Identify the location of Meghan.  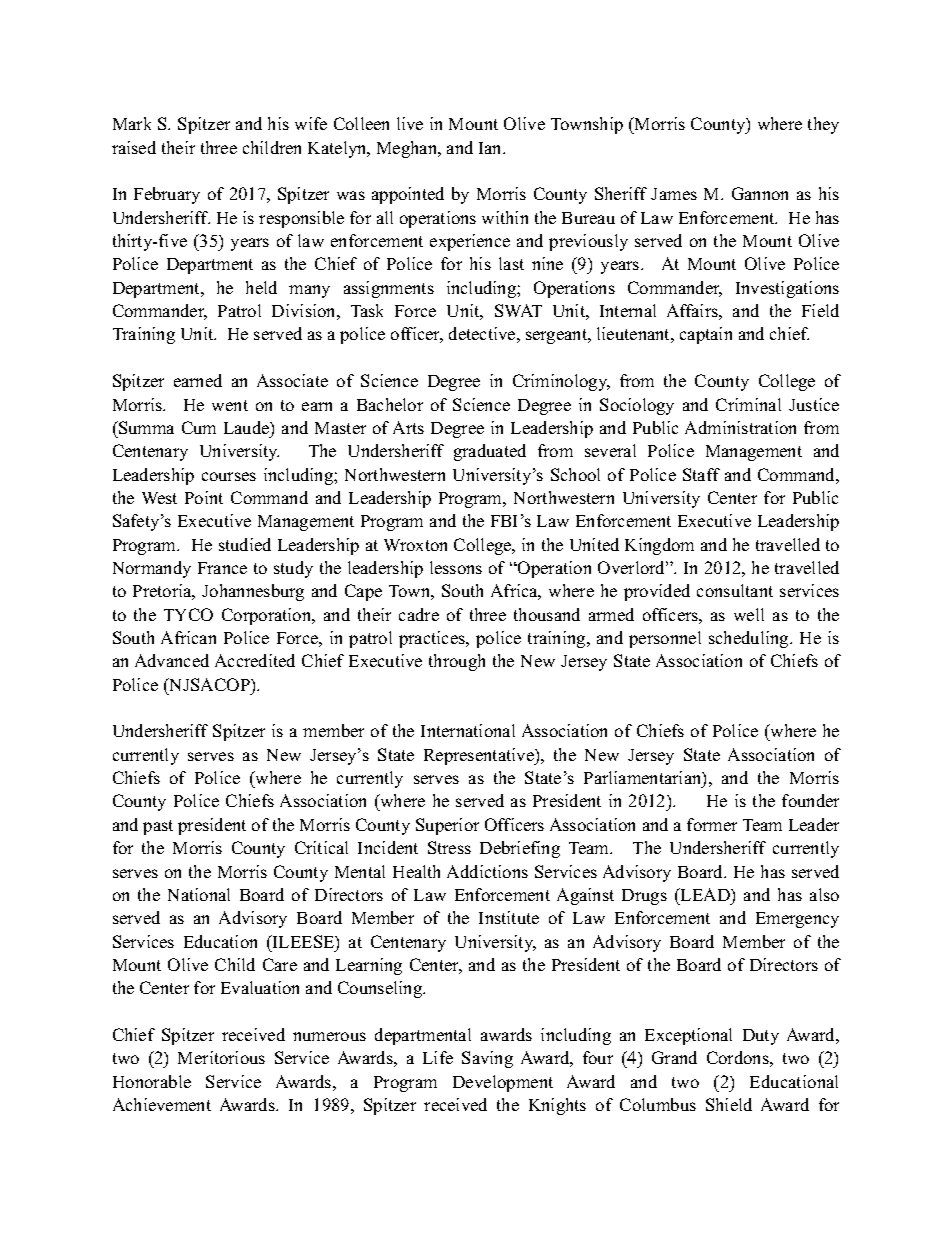
(408, 149).
